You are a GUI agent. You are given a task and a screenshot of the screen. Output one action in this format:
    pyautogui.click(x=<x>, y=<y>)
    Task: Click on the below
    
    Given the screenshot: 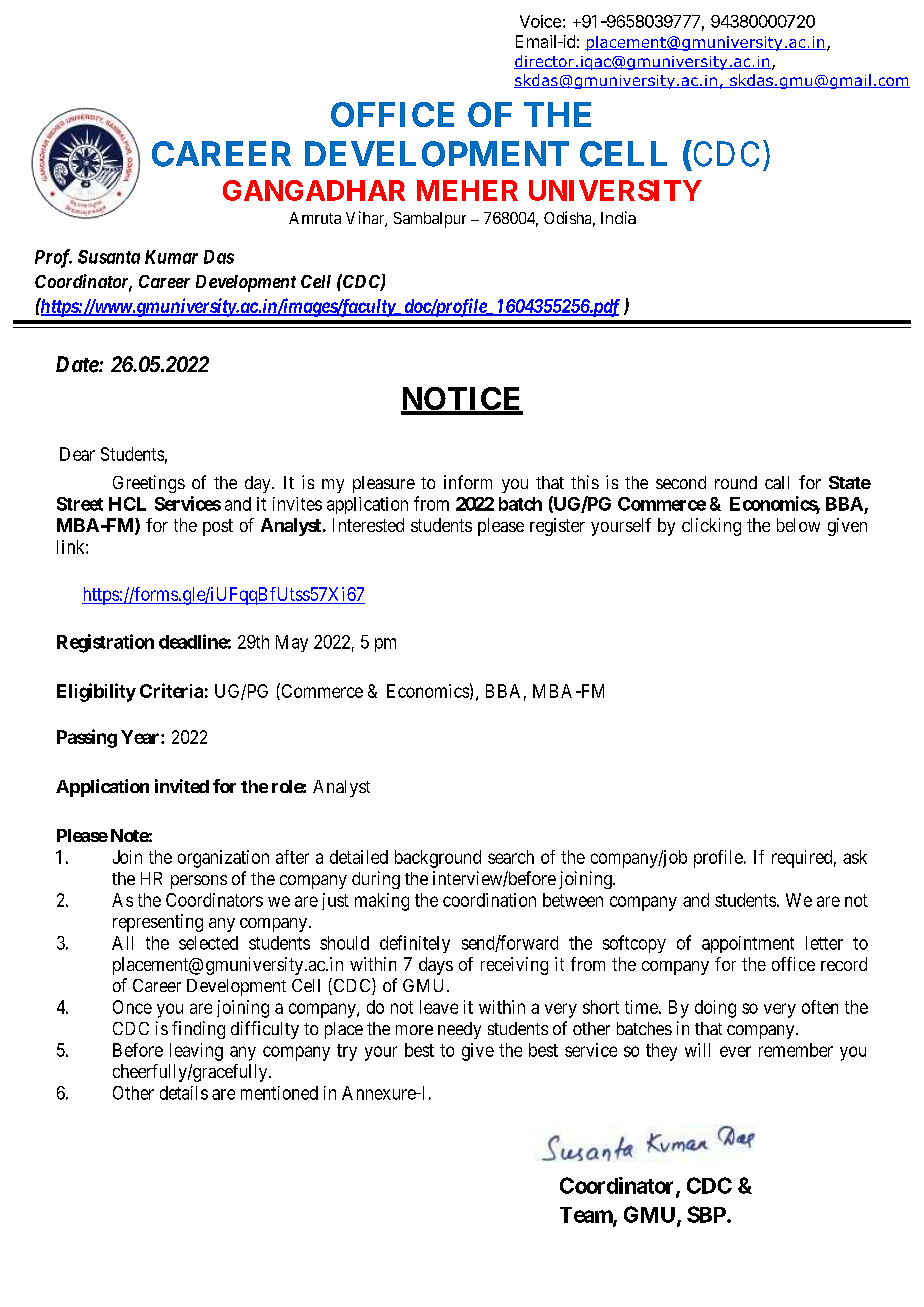 What is the action you would take?
    pyautogui.click(x=798, y=525)
